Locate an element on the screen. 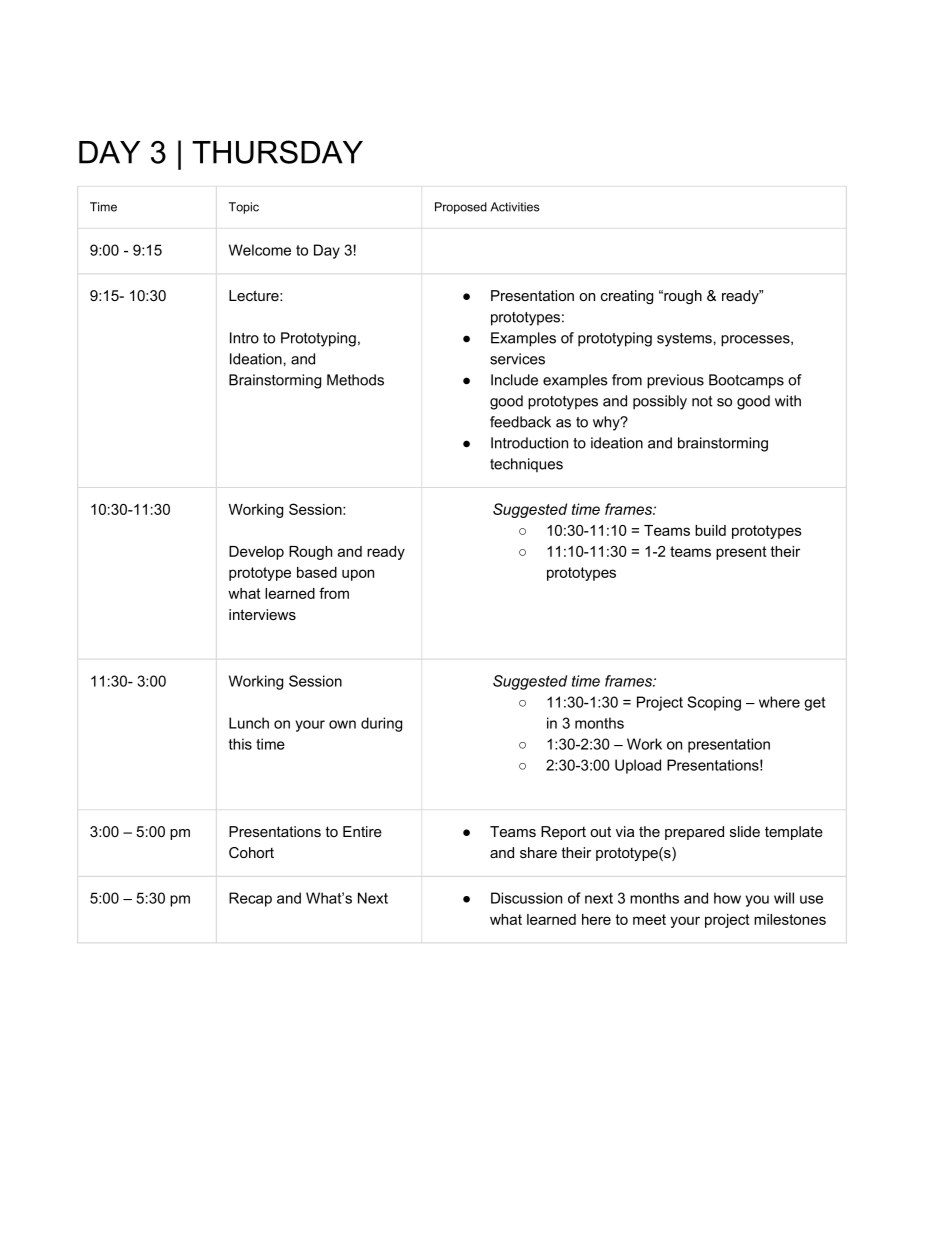  techniques is located at coordinates (526, 465).
